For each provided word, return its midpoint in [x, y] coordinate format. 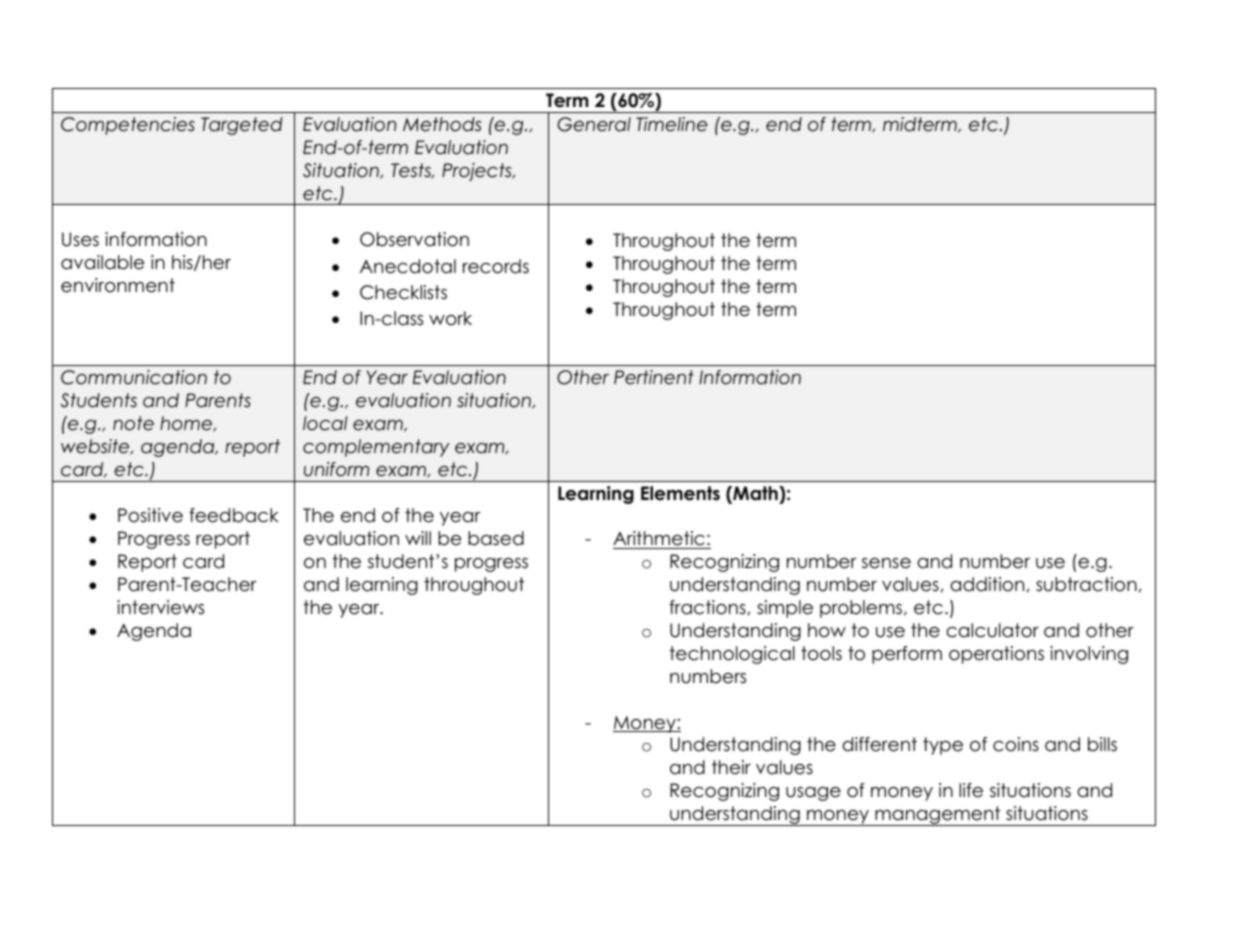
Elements [680, 493]
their [731, 767]
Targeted [242, 126]
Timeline [671, 124]
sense [886, 563]
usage [813, 794]
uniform [336, 469]
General [594, 124]
